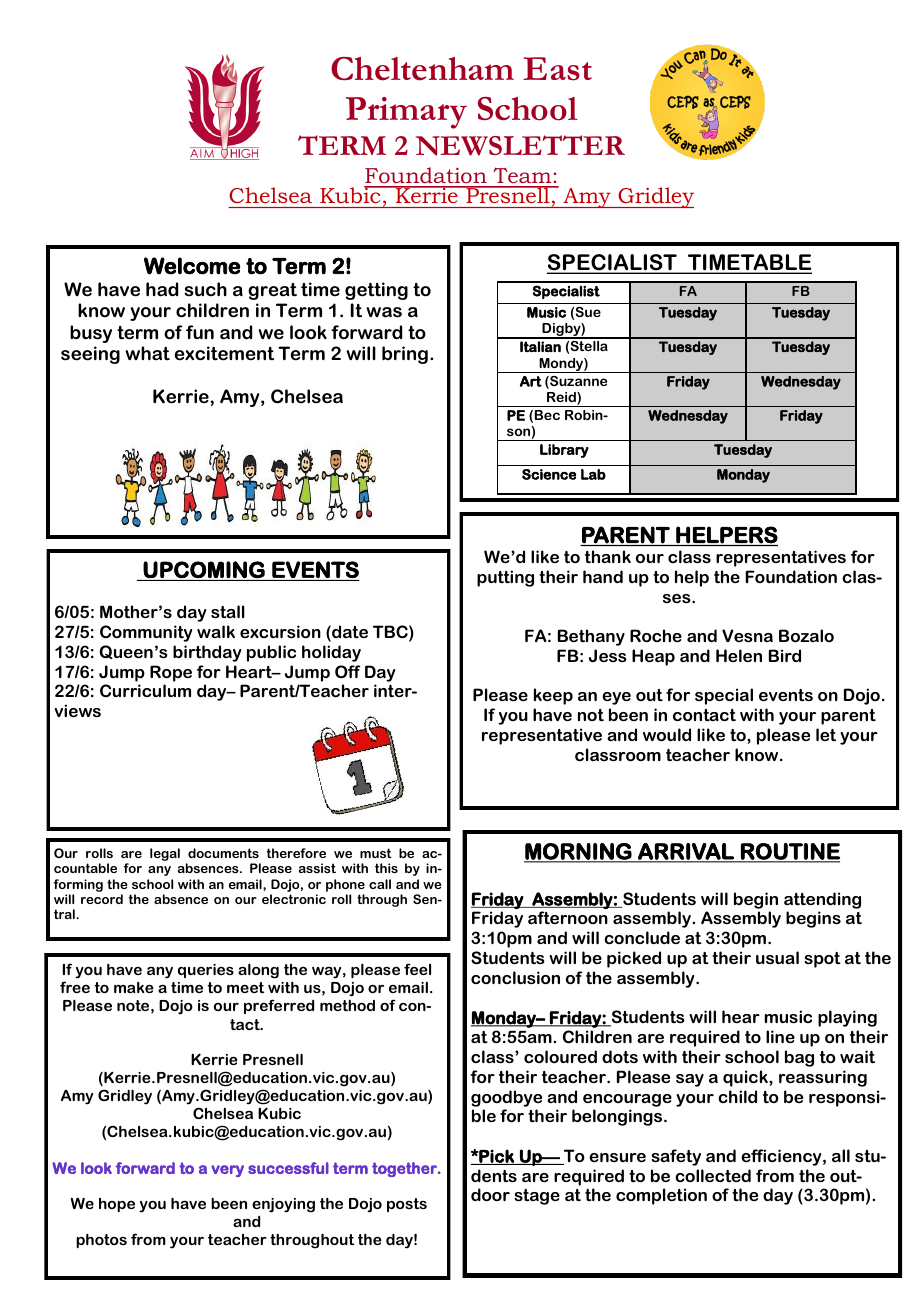 The width and height of the screenshot is (924, 1308). I want to click on collected, so click(713, 1175).
